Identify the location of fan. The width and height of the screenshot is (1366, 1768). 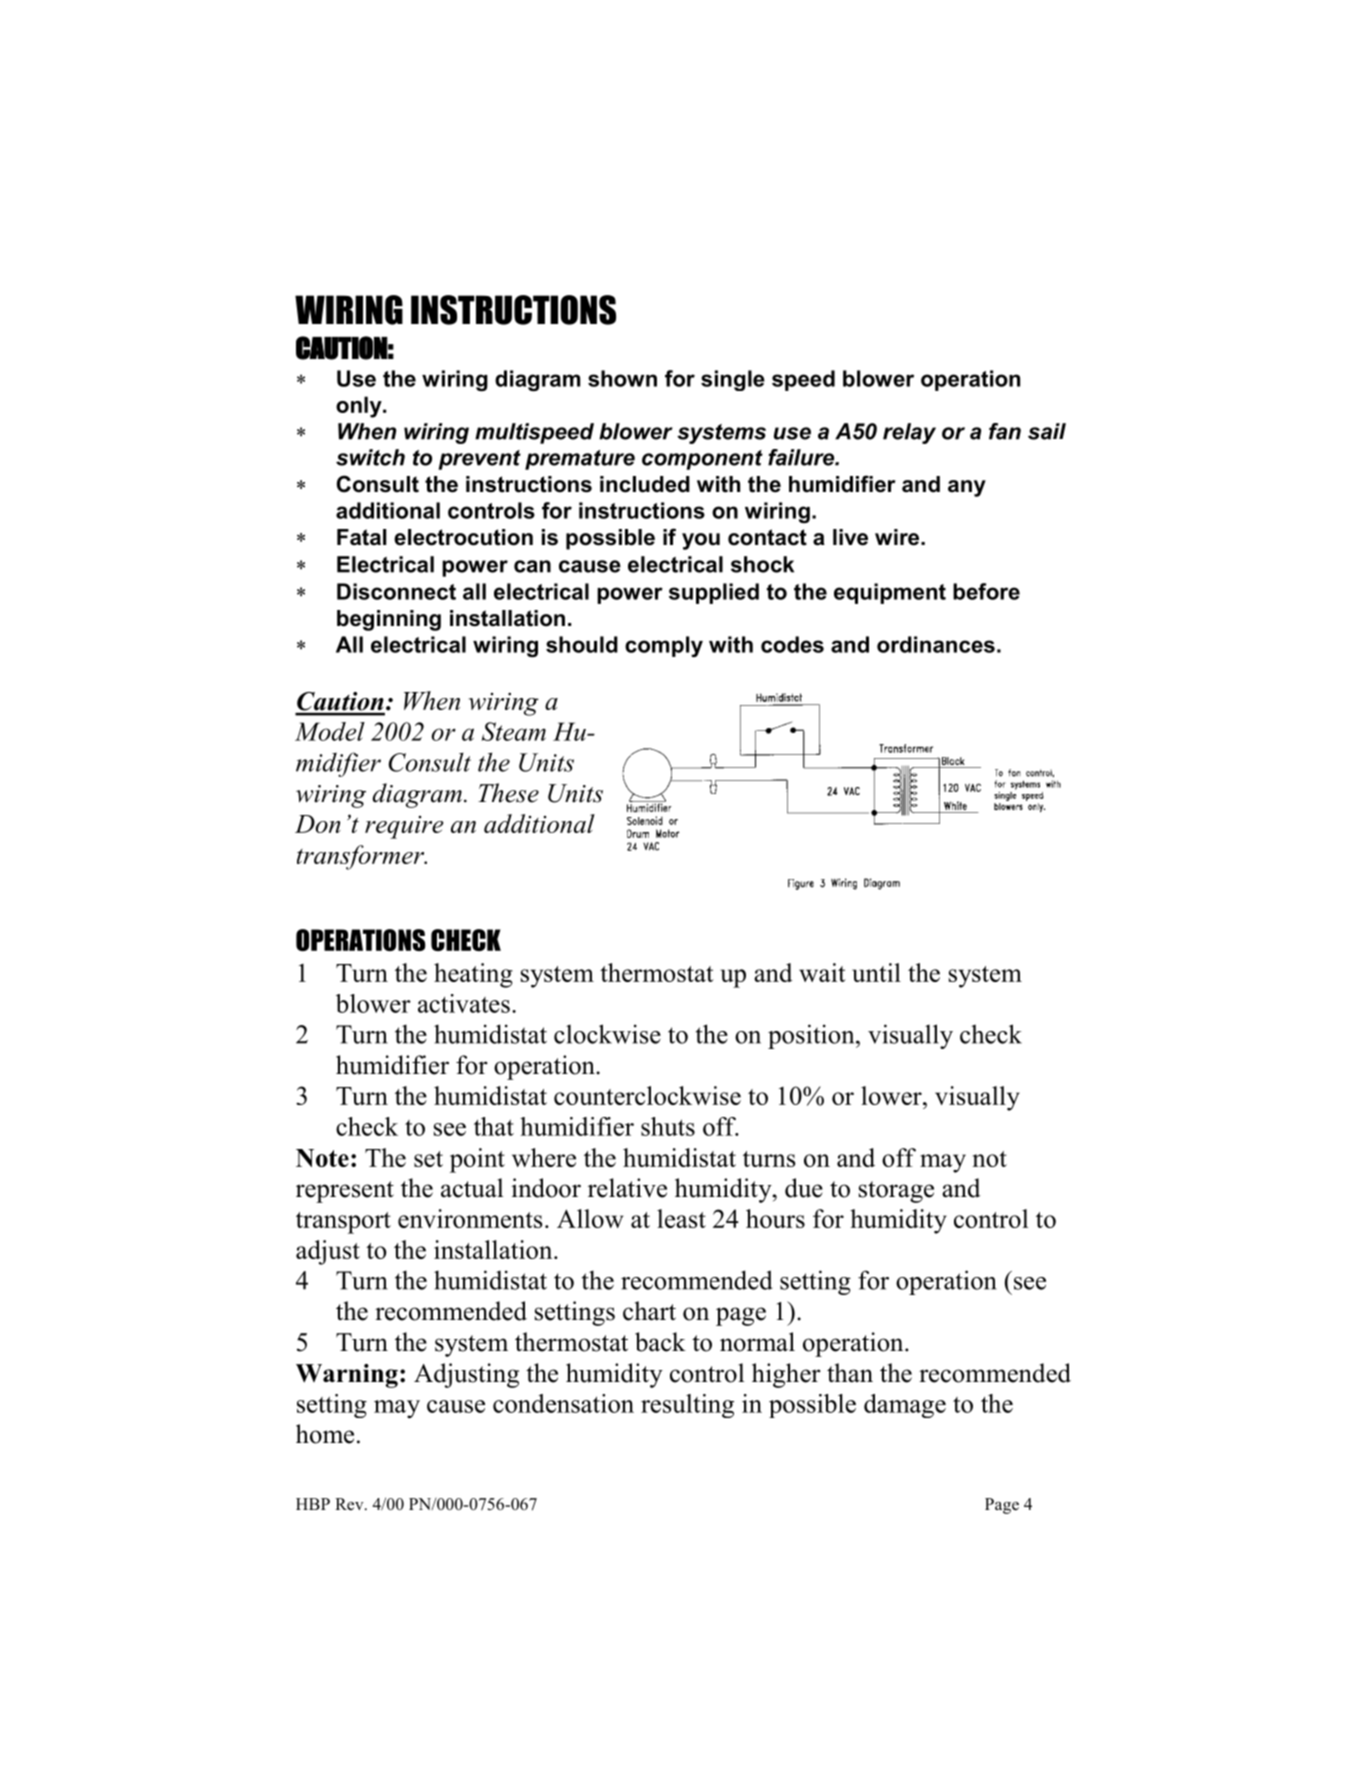
(1005, 431).
